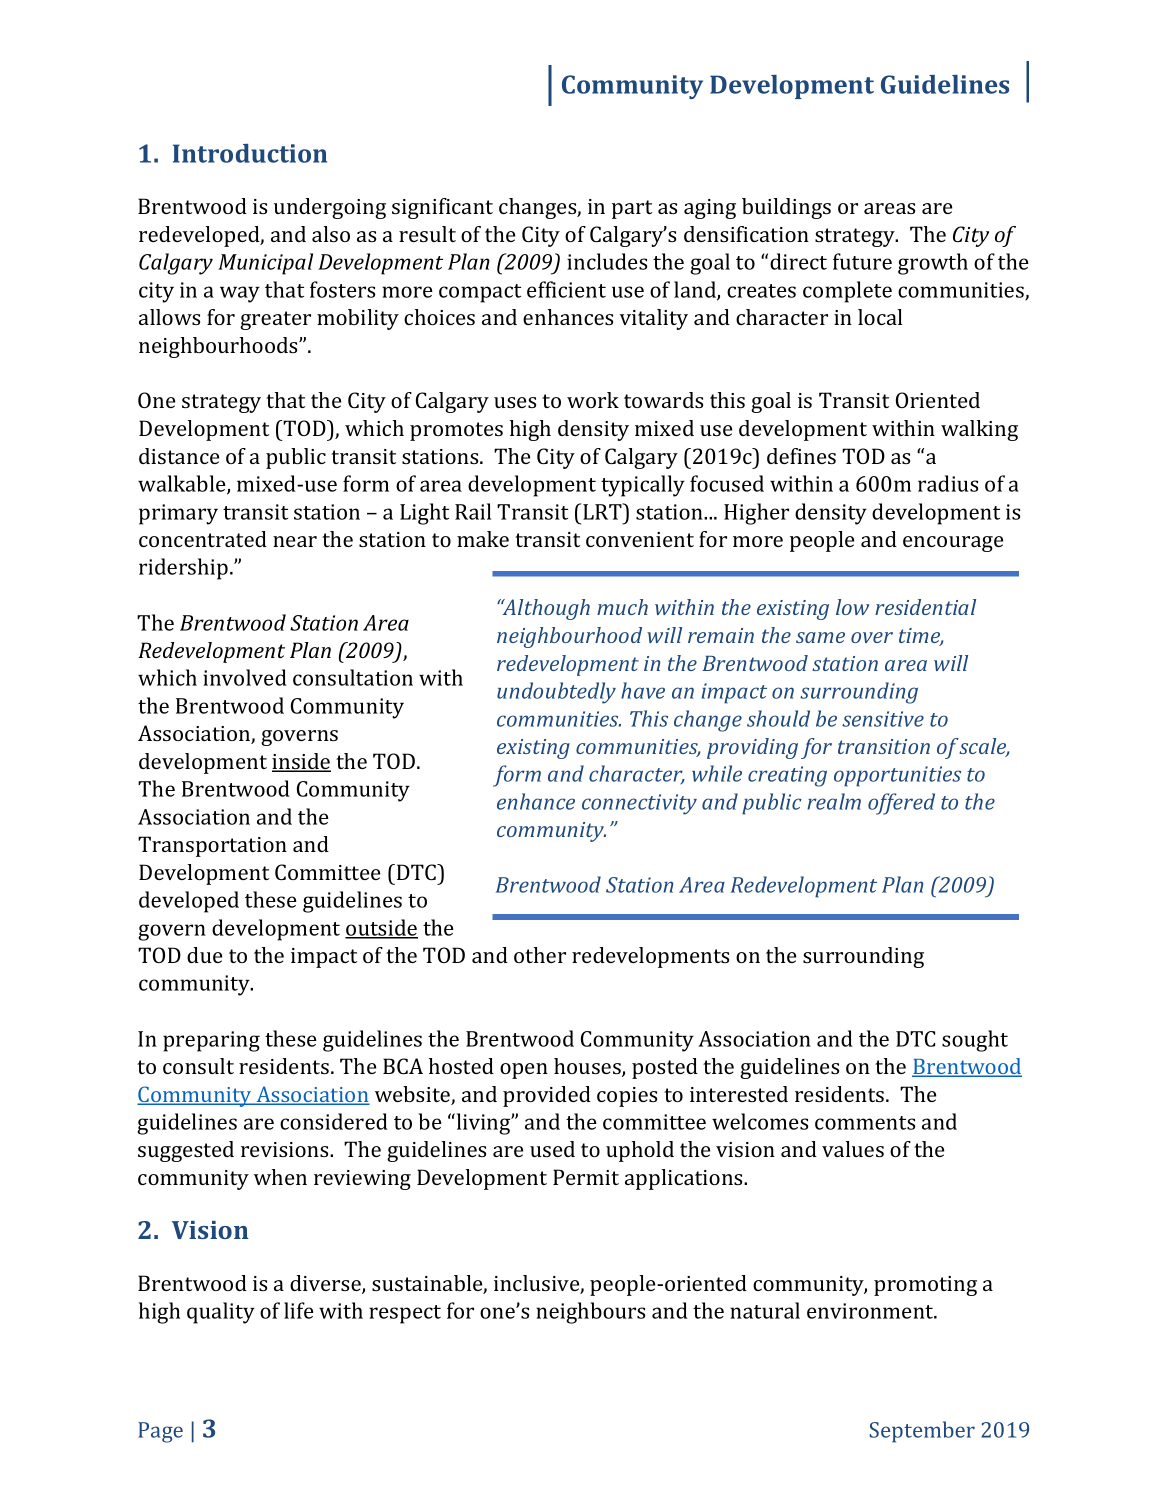  I want to click on connectivity, so click(639, 804).
